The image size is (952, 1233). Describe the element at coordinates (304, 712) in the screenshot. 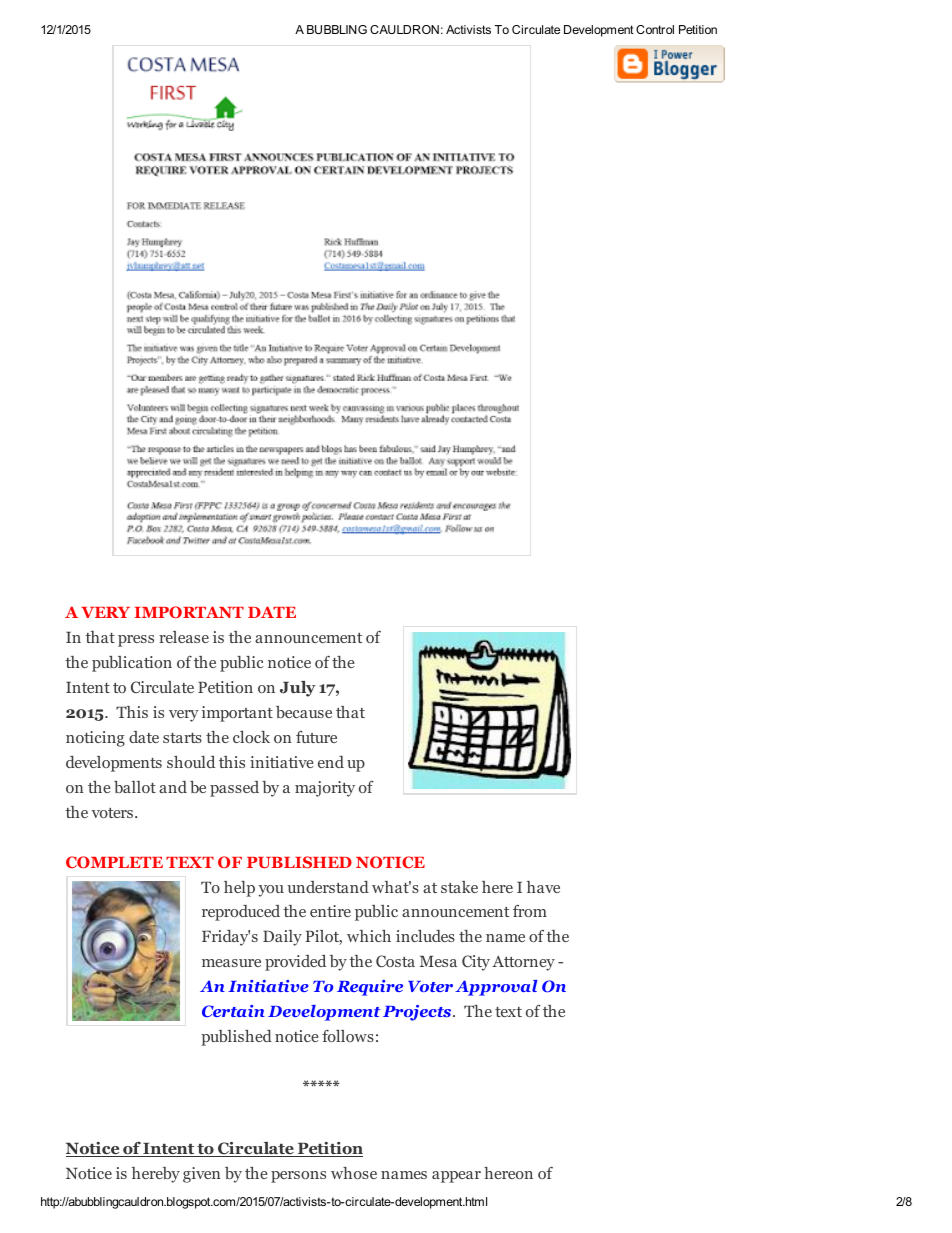

I see `because` at that location.
